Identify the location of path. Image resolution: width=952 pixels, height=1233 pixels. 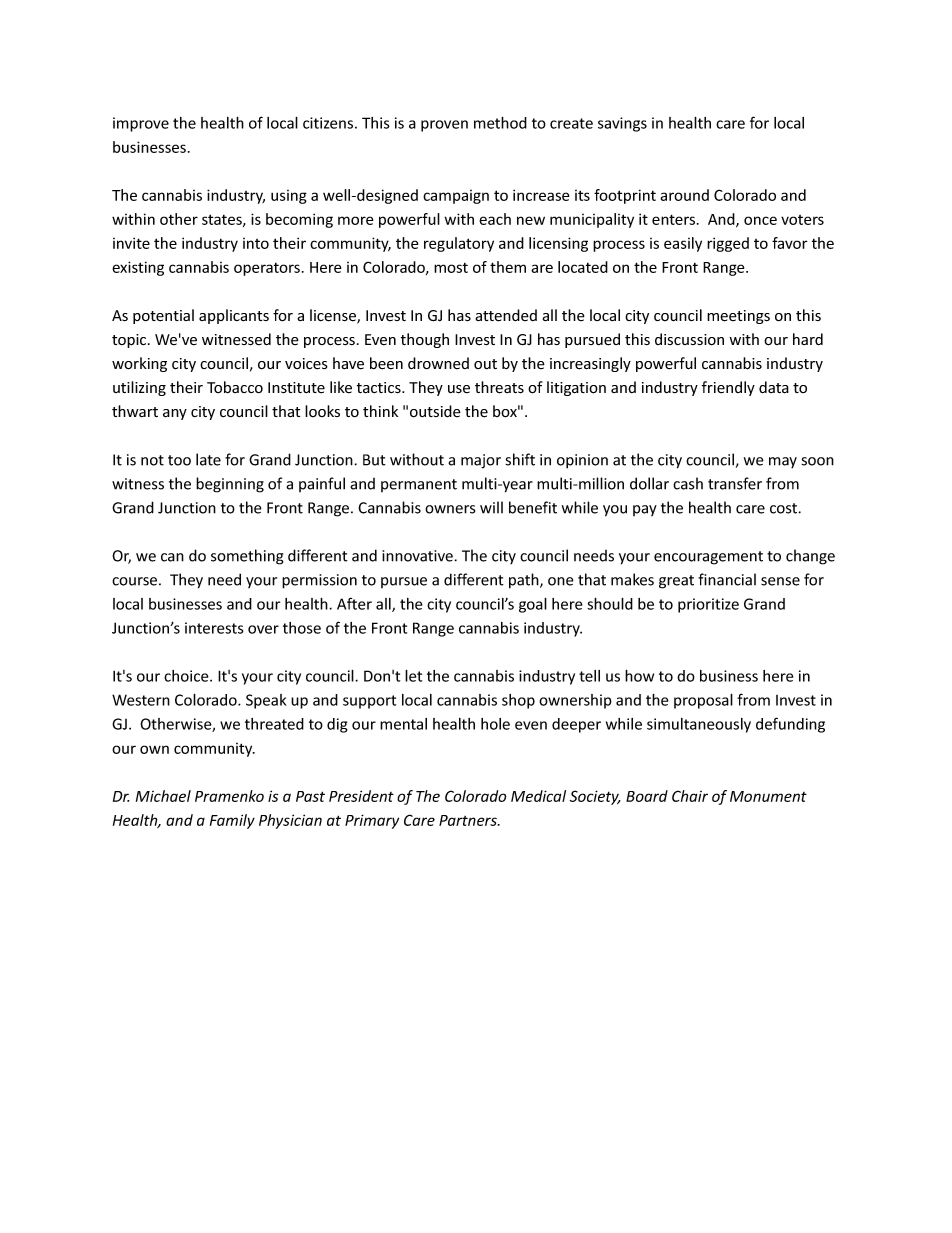
(525, 581).
